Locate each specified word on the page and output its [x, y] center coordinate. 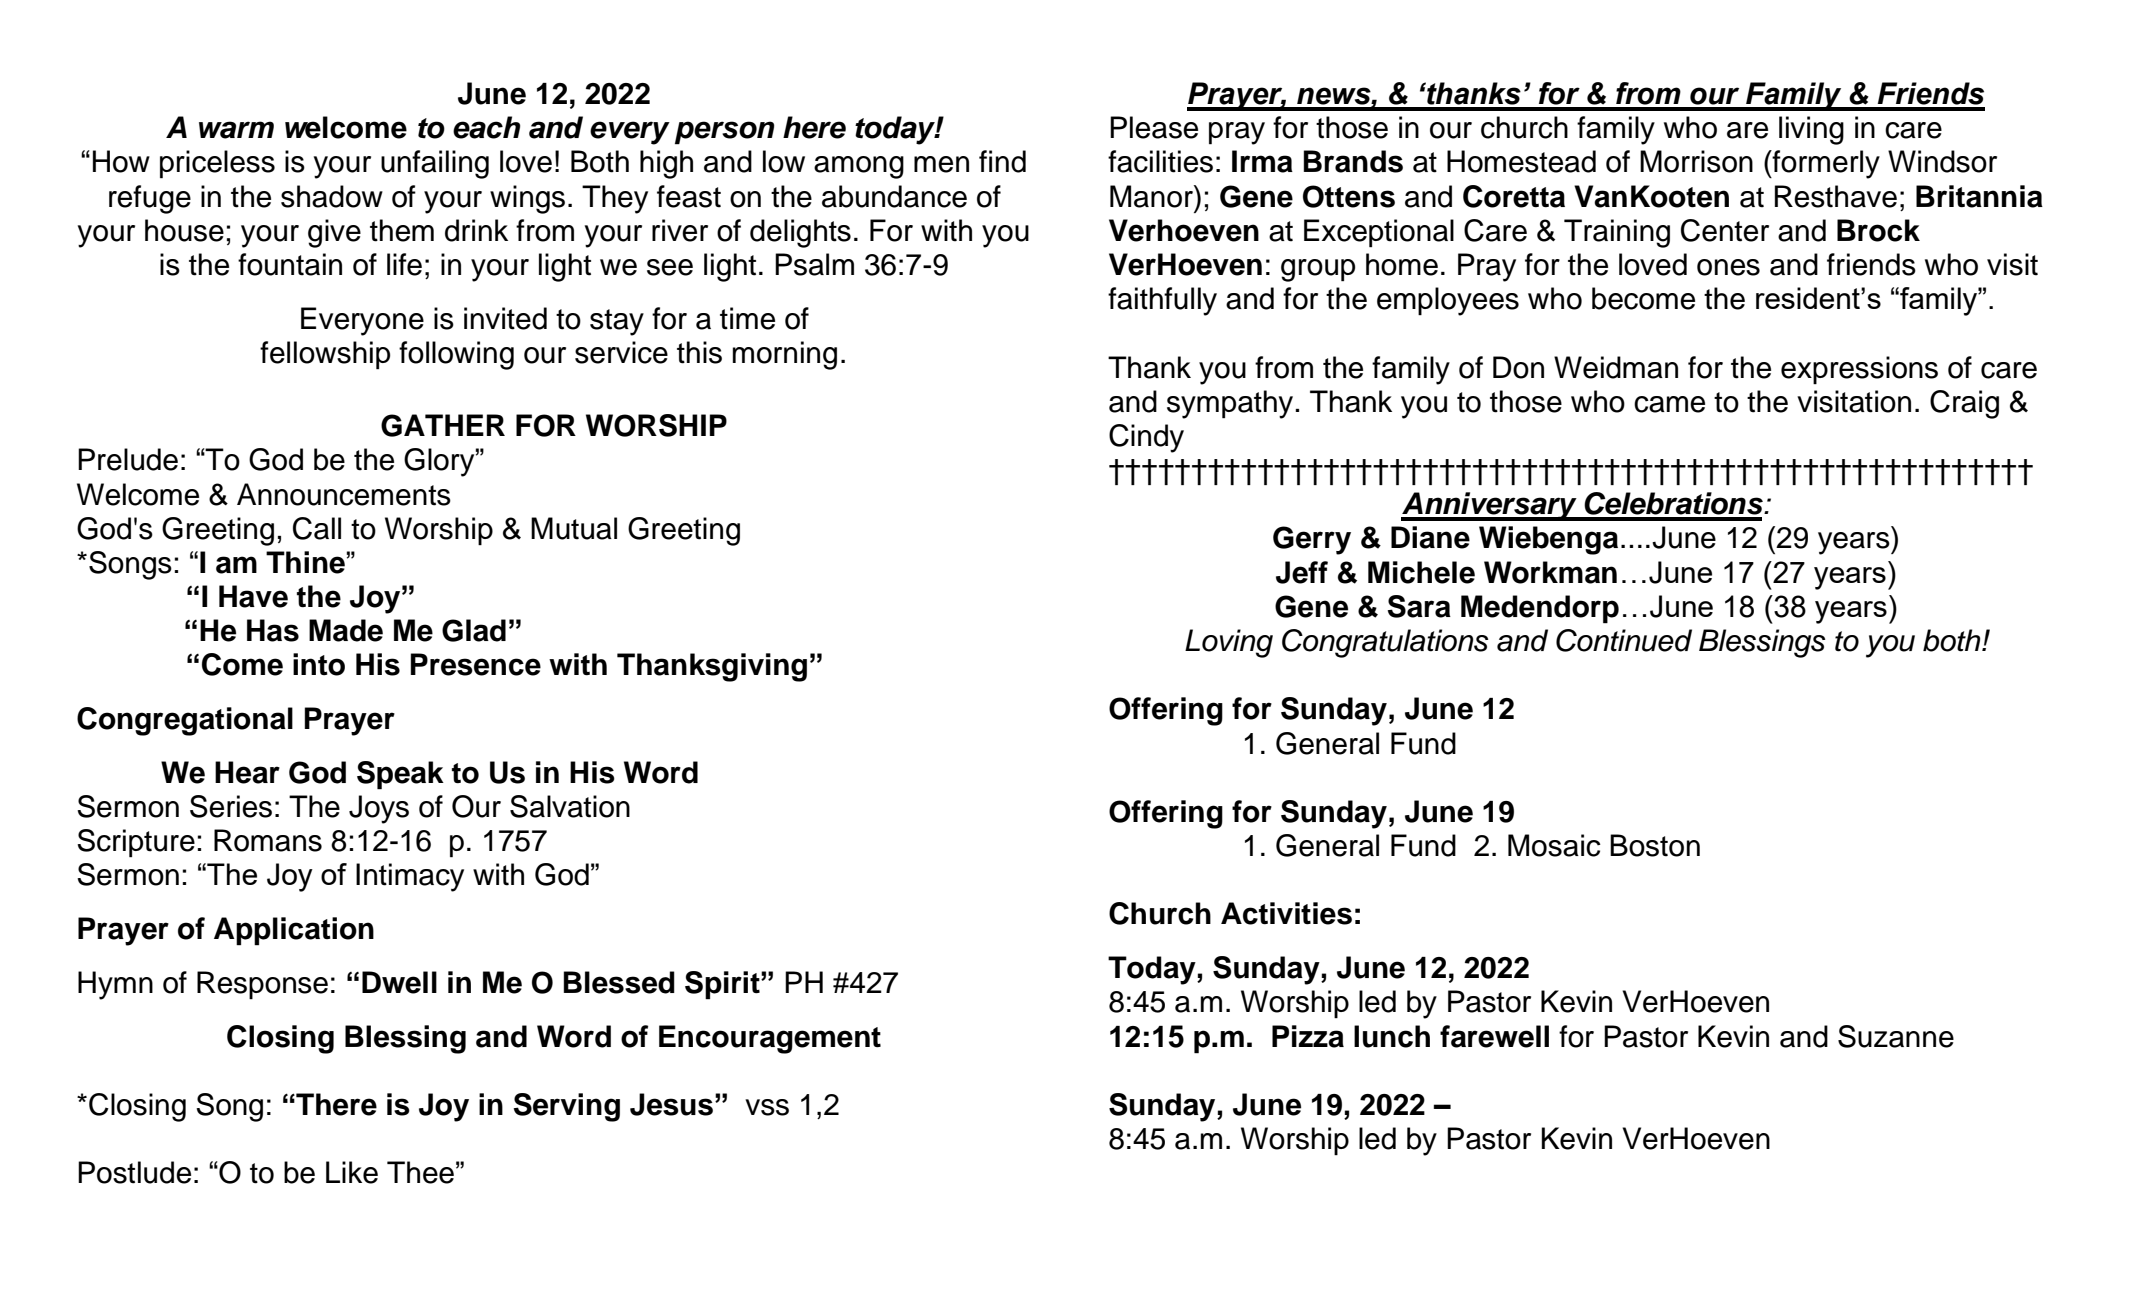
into [319, 664]
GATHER [443, 425]
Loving [1229, 643]
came [1669, 404]
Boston [1655, 845]
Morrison [1696, 161]
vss [767, 1107]
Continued [1624, 640]
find [1002, 161]
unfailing [435, 164]
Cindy [1146, 438]
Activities [1286, 913]
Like [352, 1172]
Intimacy [410, 877]
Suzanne [1896, 1036]
